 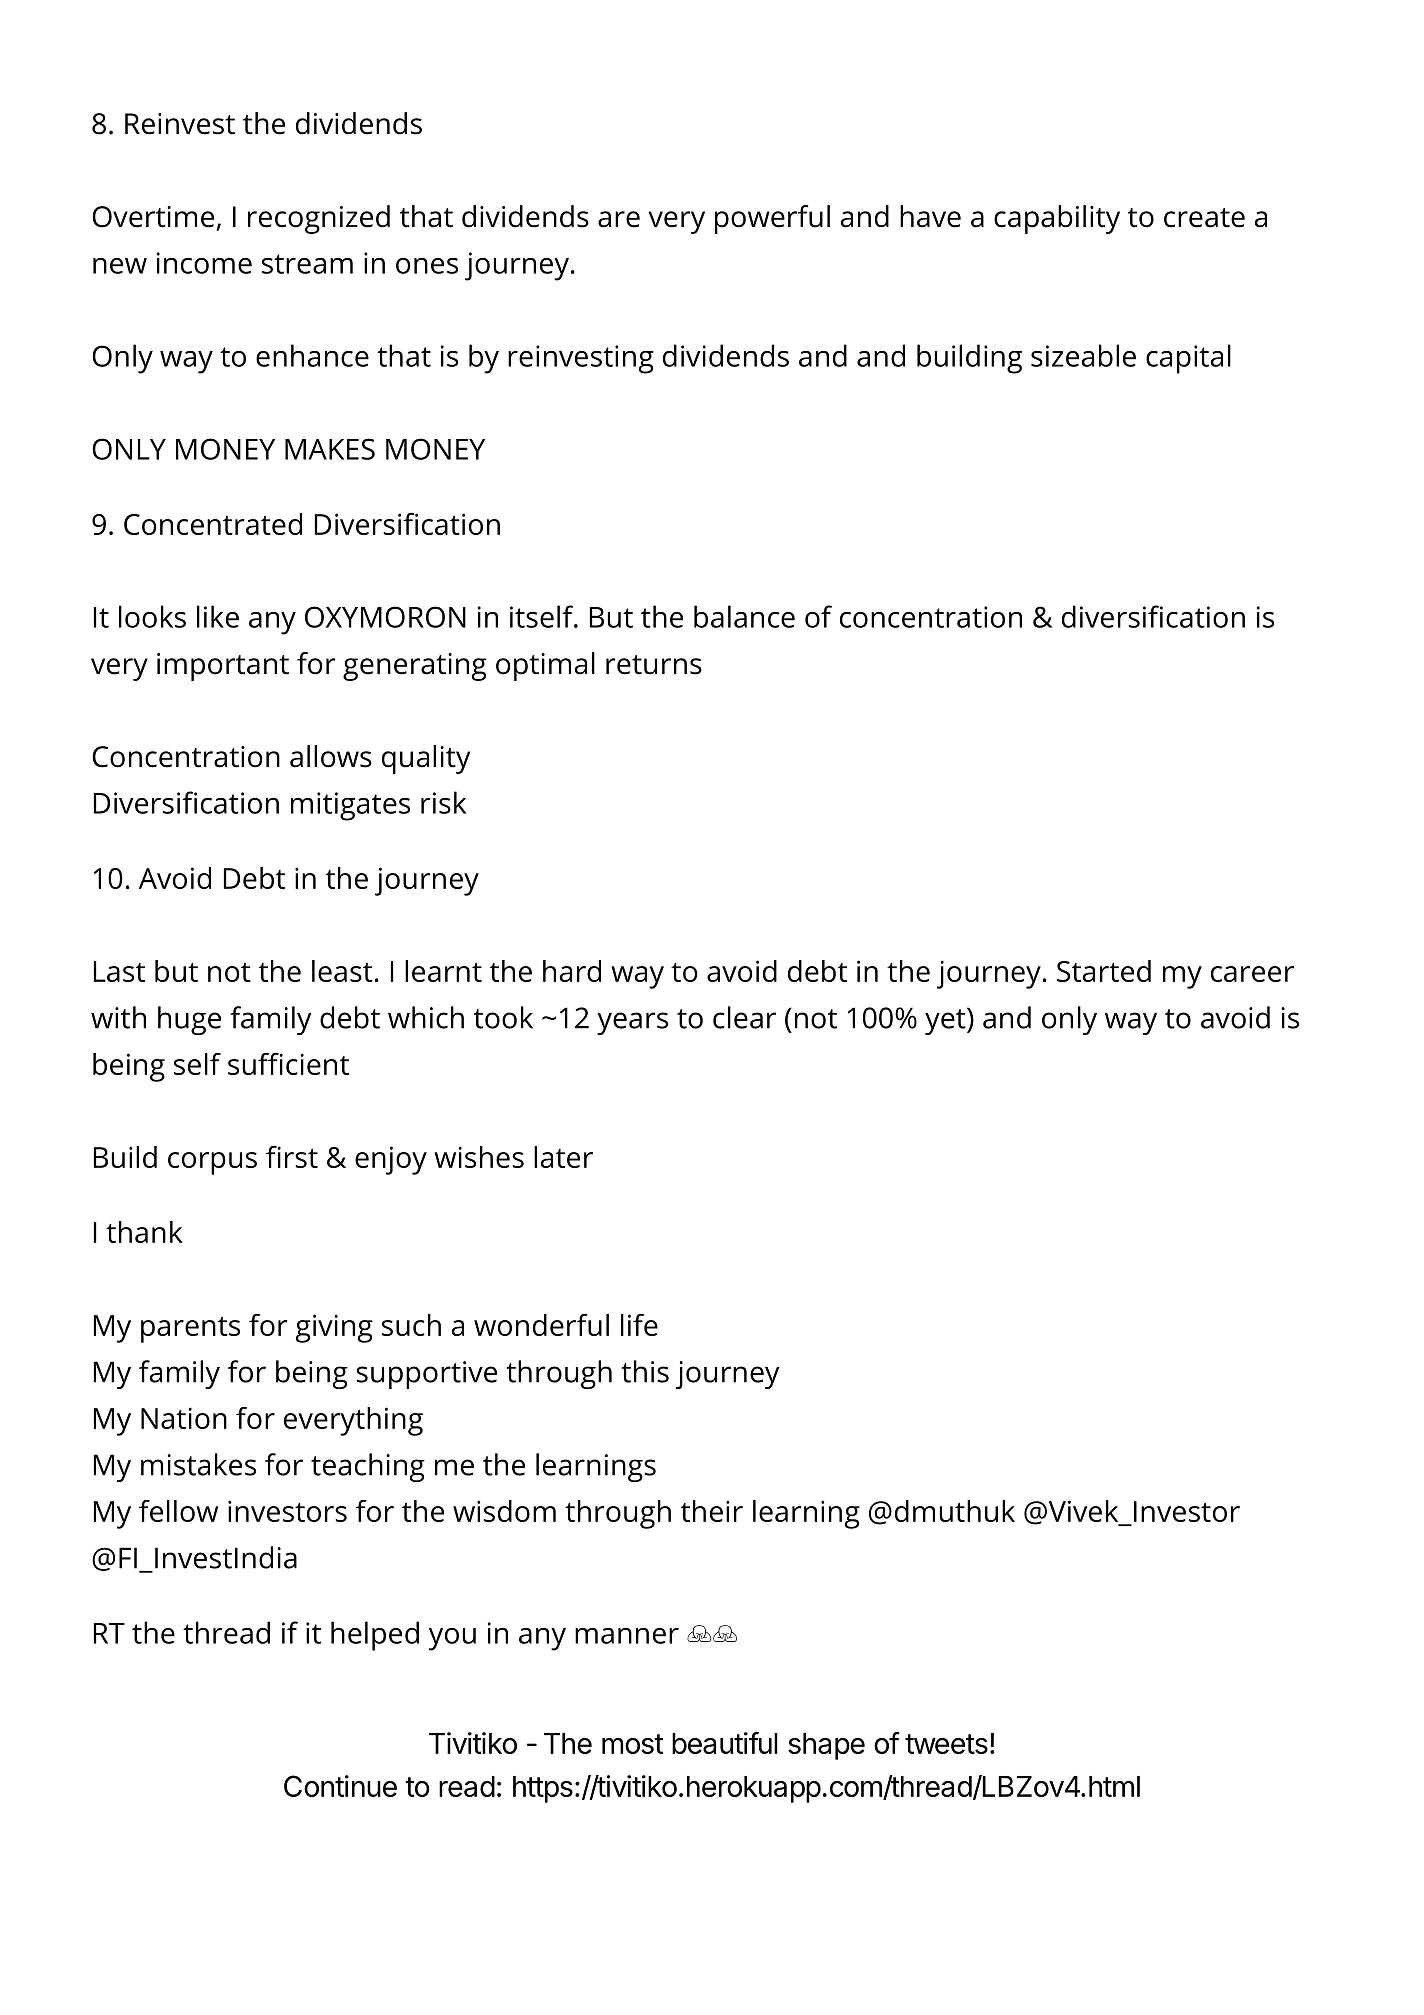 What do you see at coordinates (204, 263) in the screenshot?
I see `income` at bounding box center [204, 263].
